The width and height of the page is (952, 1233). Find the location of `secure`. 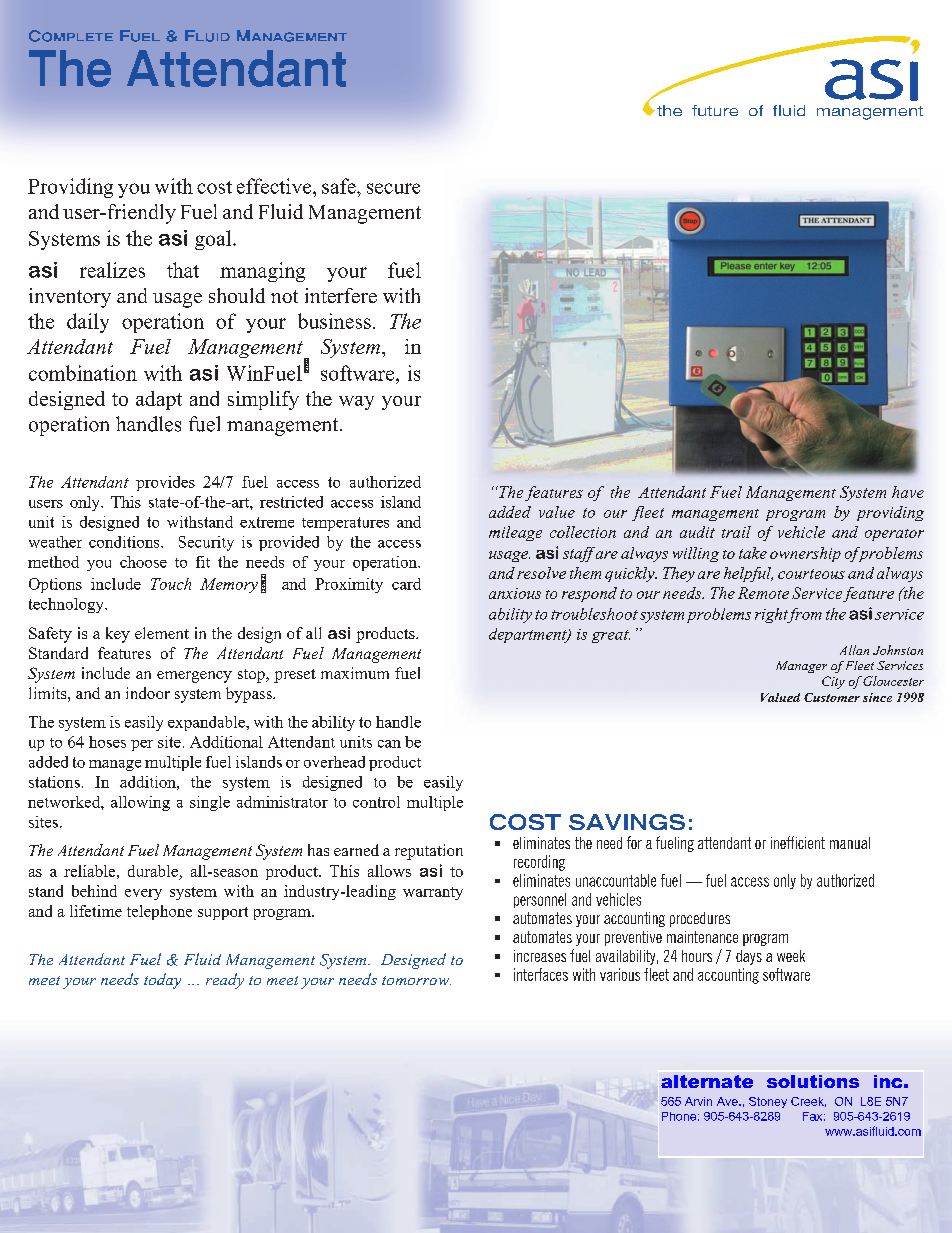

secure is located at coordinates (393, 188).
